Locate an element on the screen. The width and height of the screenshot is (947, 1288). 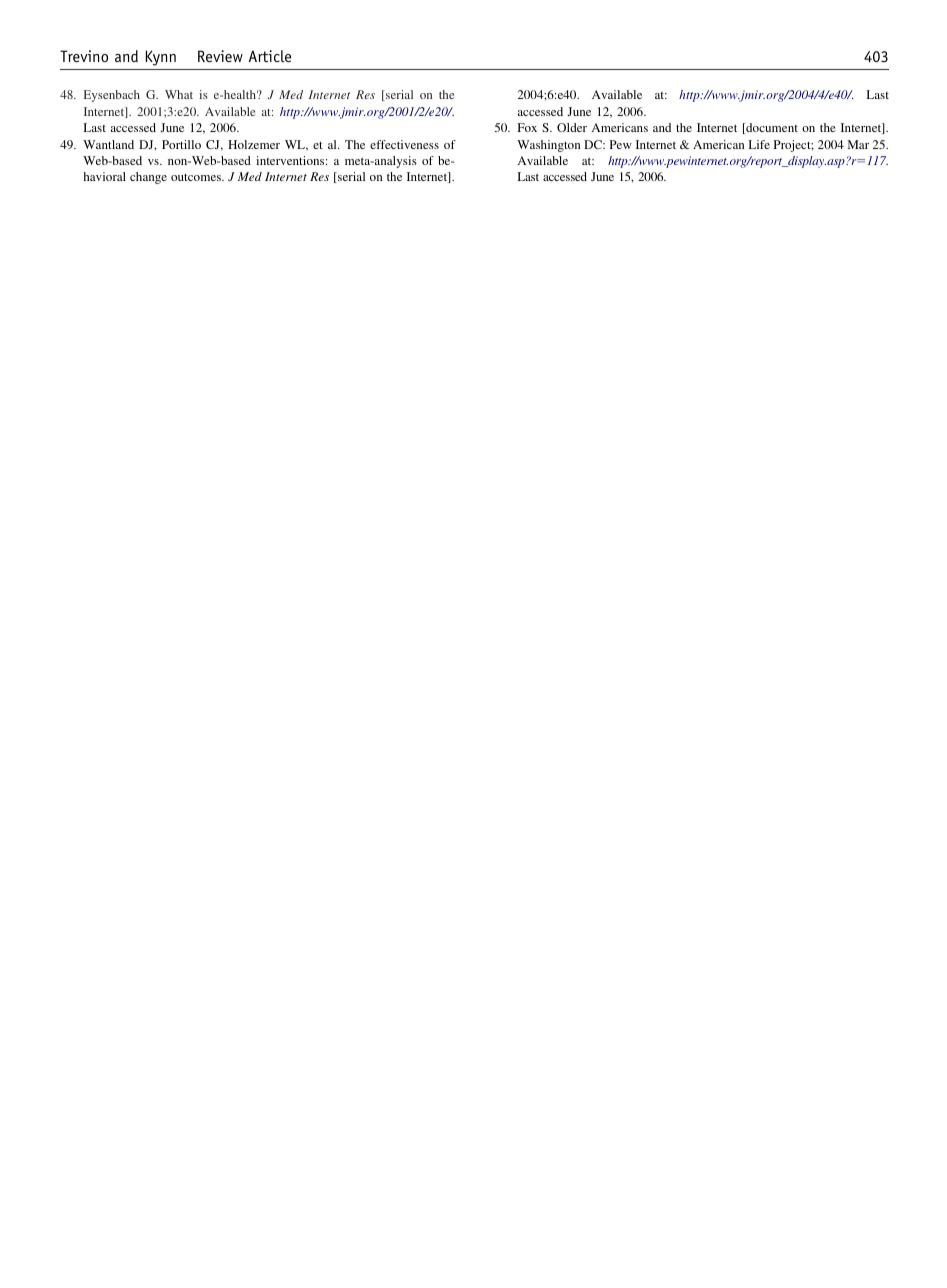
Fox is located at coordinates (527, 127).
